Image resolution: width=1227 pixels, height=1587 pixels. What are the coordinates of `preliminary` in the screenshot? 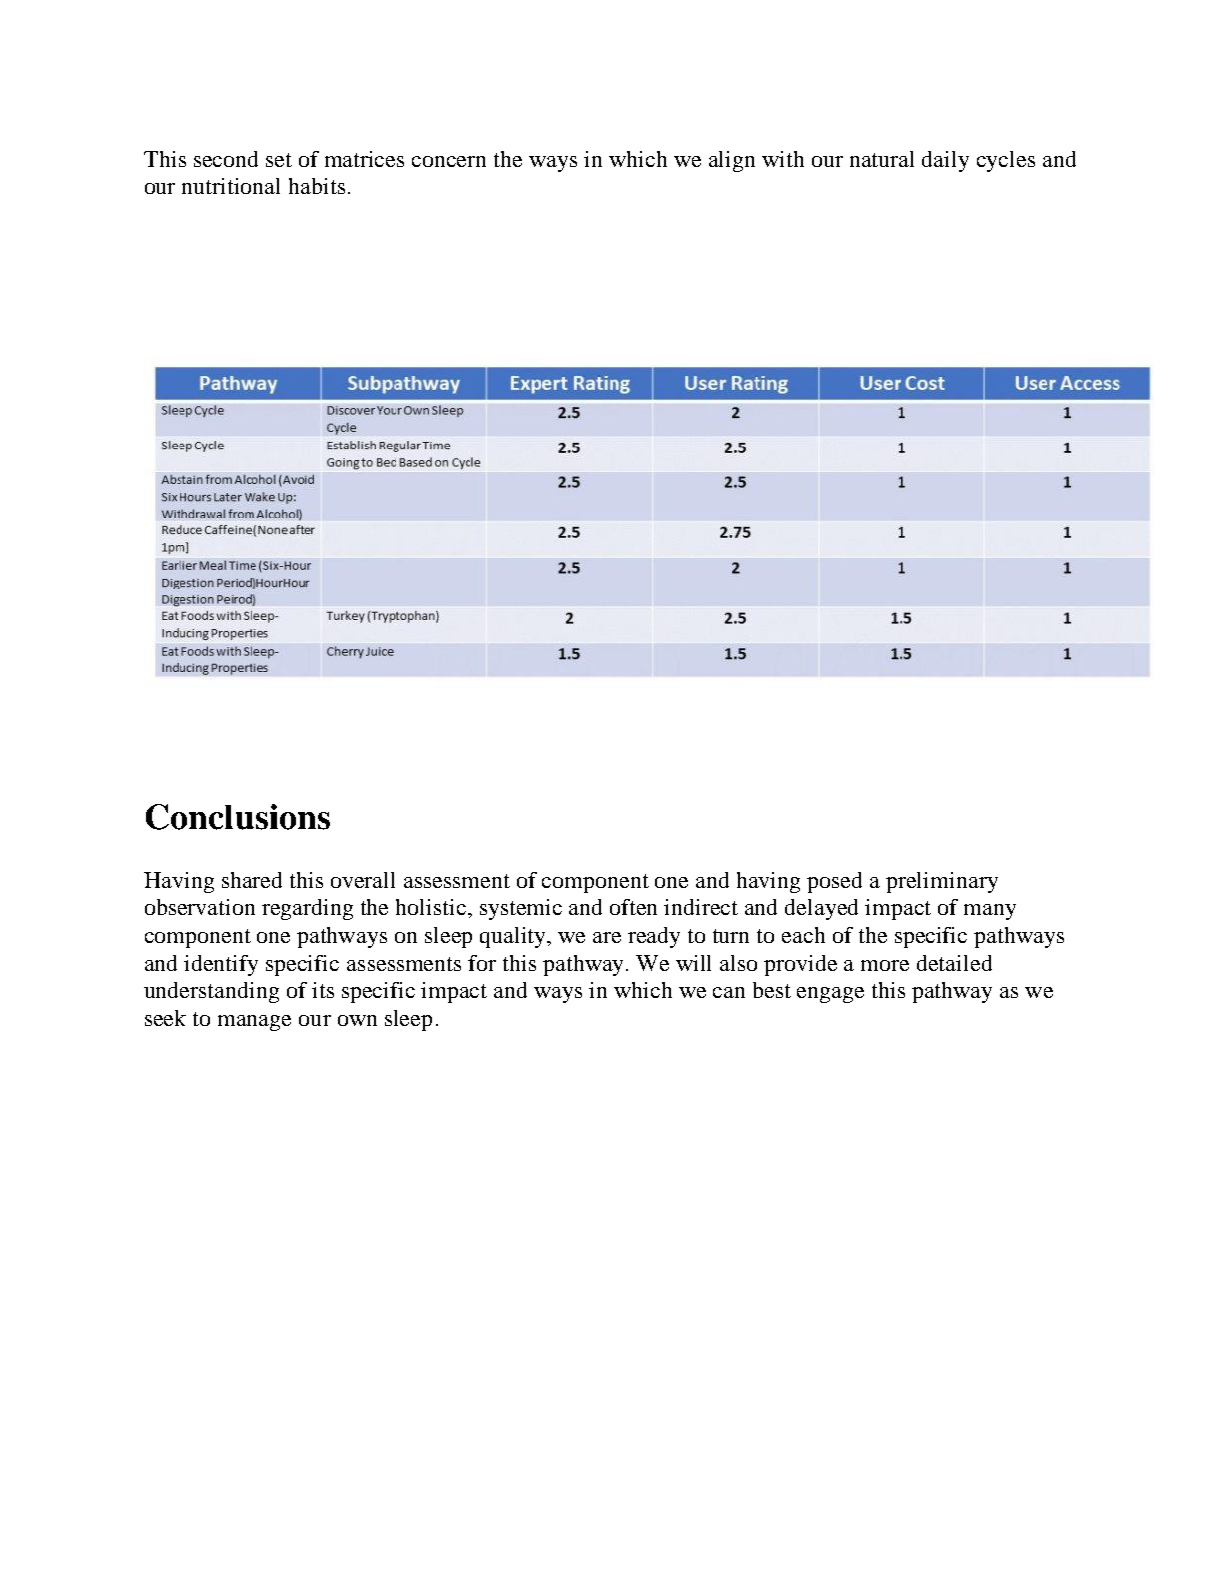 It's located at (942, 882).
